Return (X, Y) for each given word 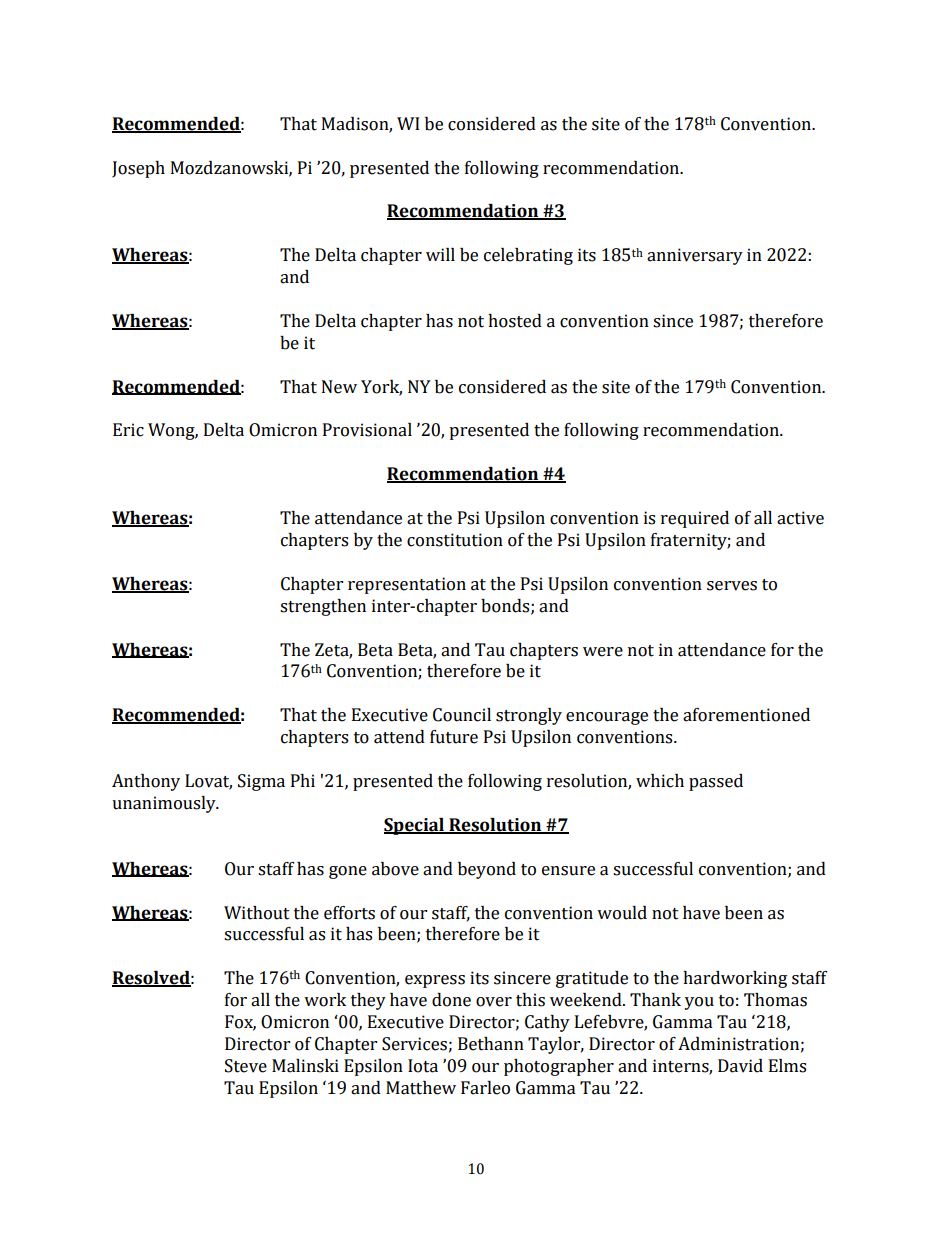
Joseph (138, 169)
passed (716, 782)
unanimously (165, 804)
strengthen (323, 607)
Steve (246, 1066)
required (695, 519)
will (440, 254)
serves (732, 586)
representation (407, 585)
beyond (487, 870)
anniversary (695, 256)
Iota (423, 1066)
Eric (128, 430)
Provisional (367, 430)
